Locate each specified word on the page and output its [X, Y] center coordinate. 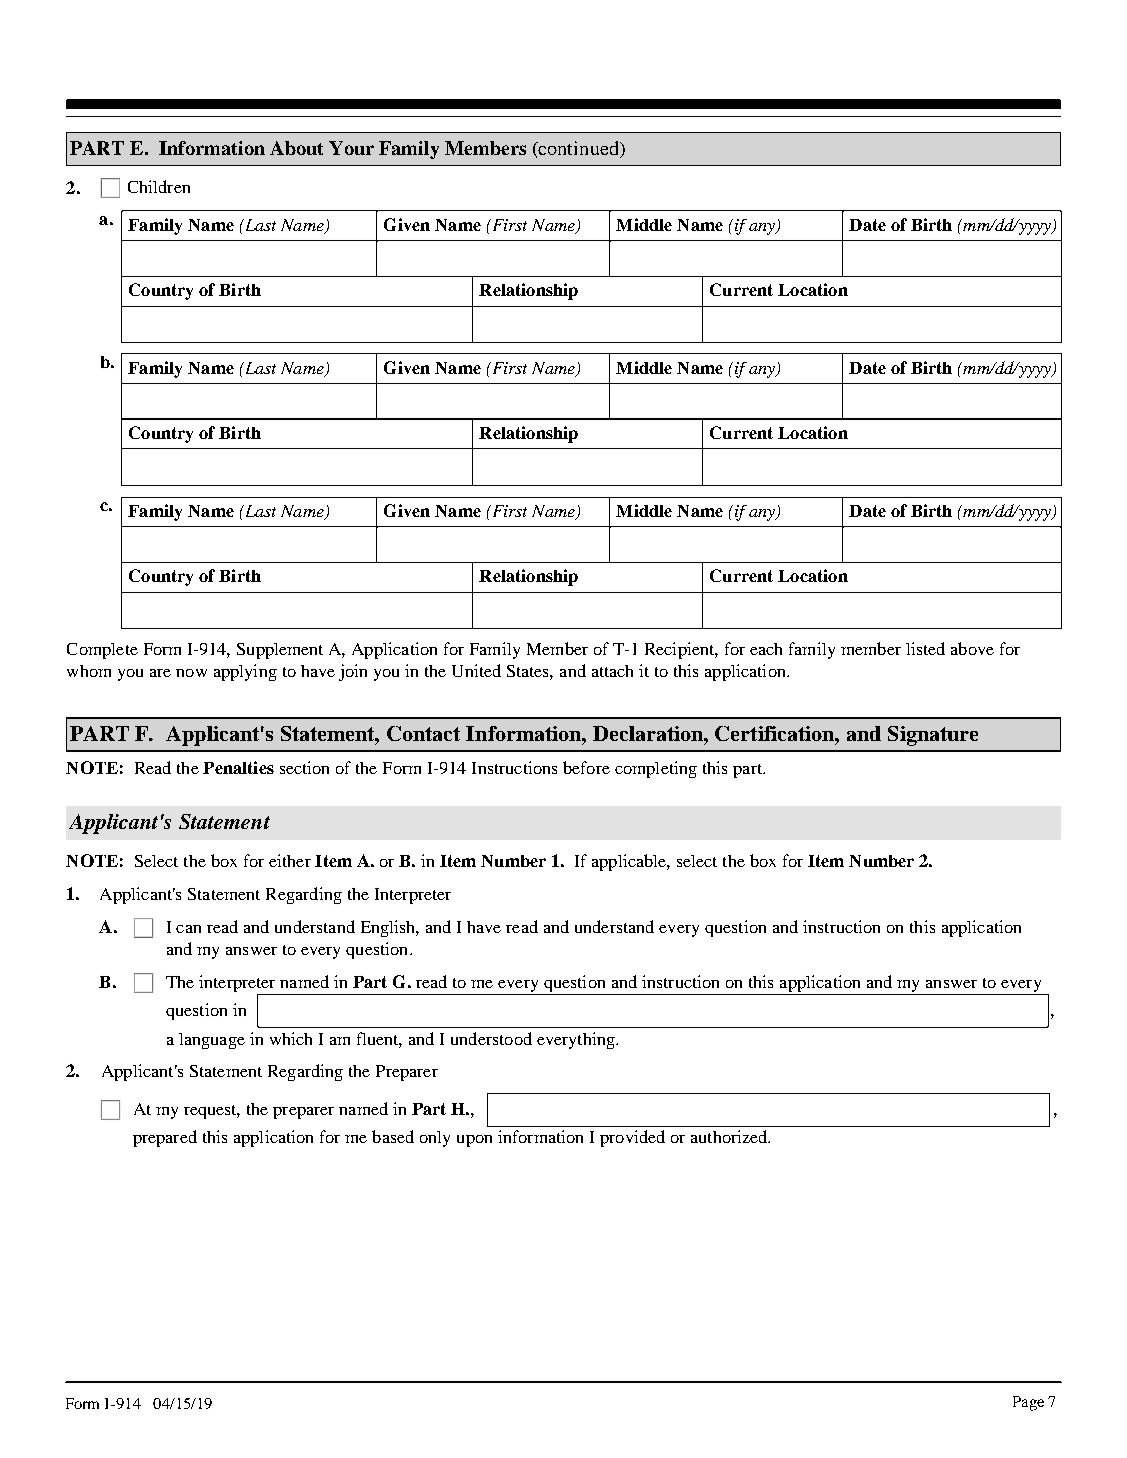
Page [1028, 1403]
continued [579, 149]
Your [351, 148]
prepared [165, 1138]
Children [159, 186]
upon [474, 1141]
